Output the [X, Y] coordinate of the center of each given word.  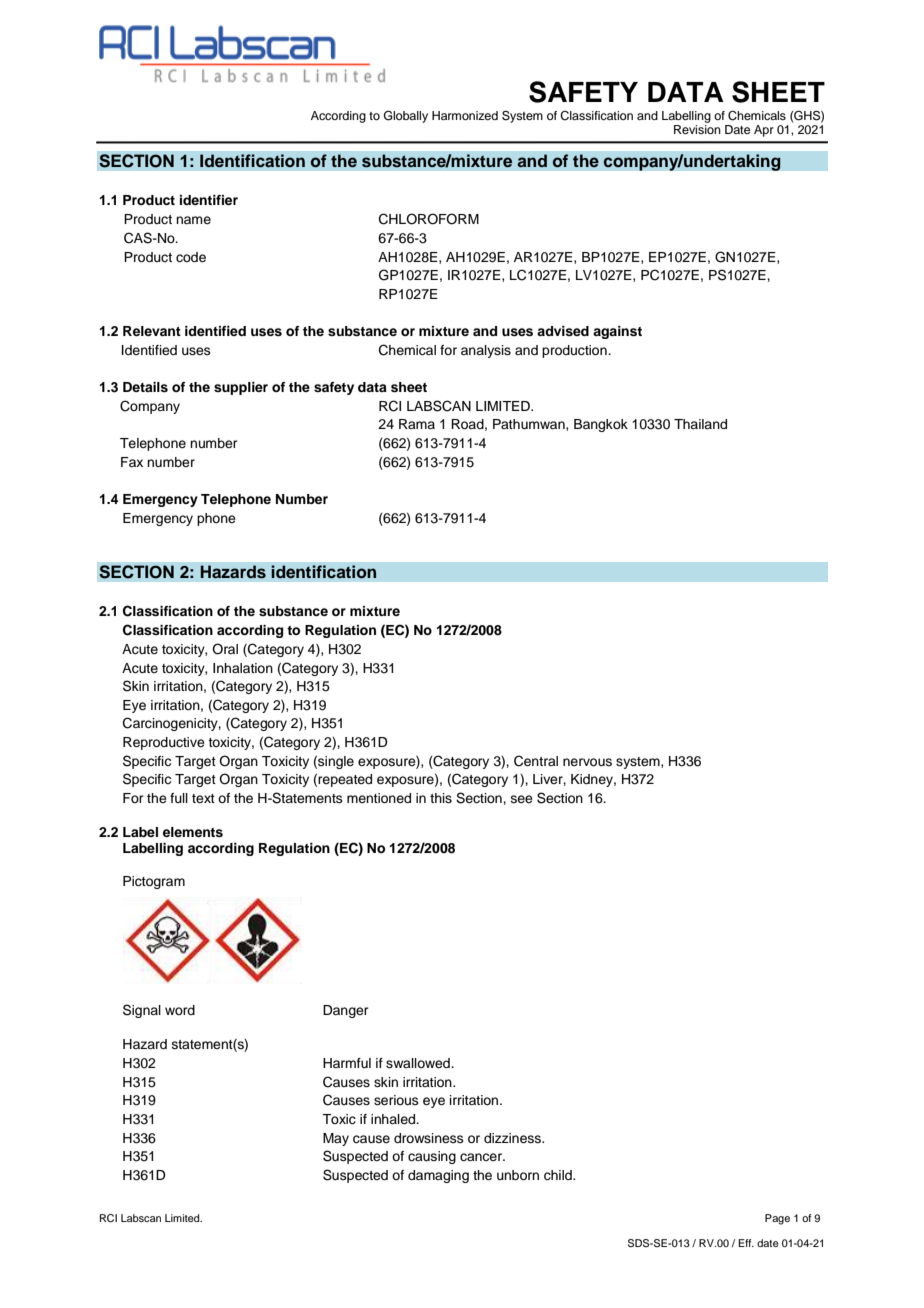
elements [193, 832]
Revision [697, 129]
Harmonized [465, 115]
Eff [746, 1243]
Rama [417, 424]
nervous [587, 762]
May [336, 1139]
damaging [438, 1176]
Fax [132, 462]
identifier [209, 200]
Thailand [700, 424]
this [441, 798]
